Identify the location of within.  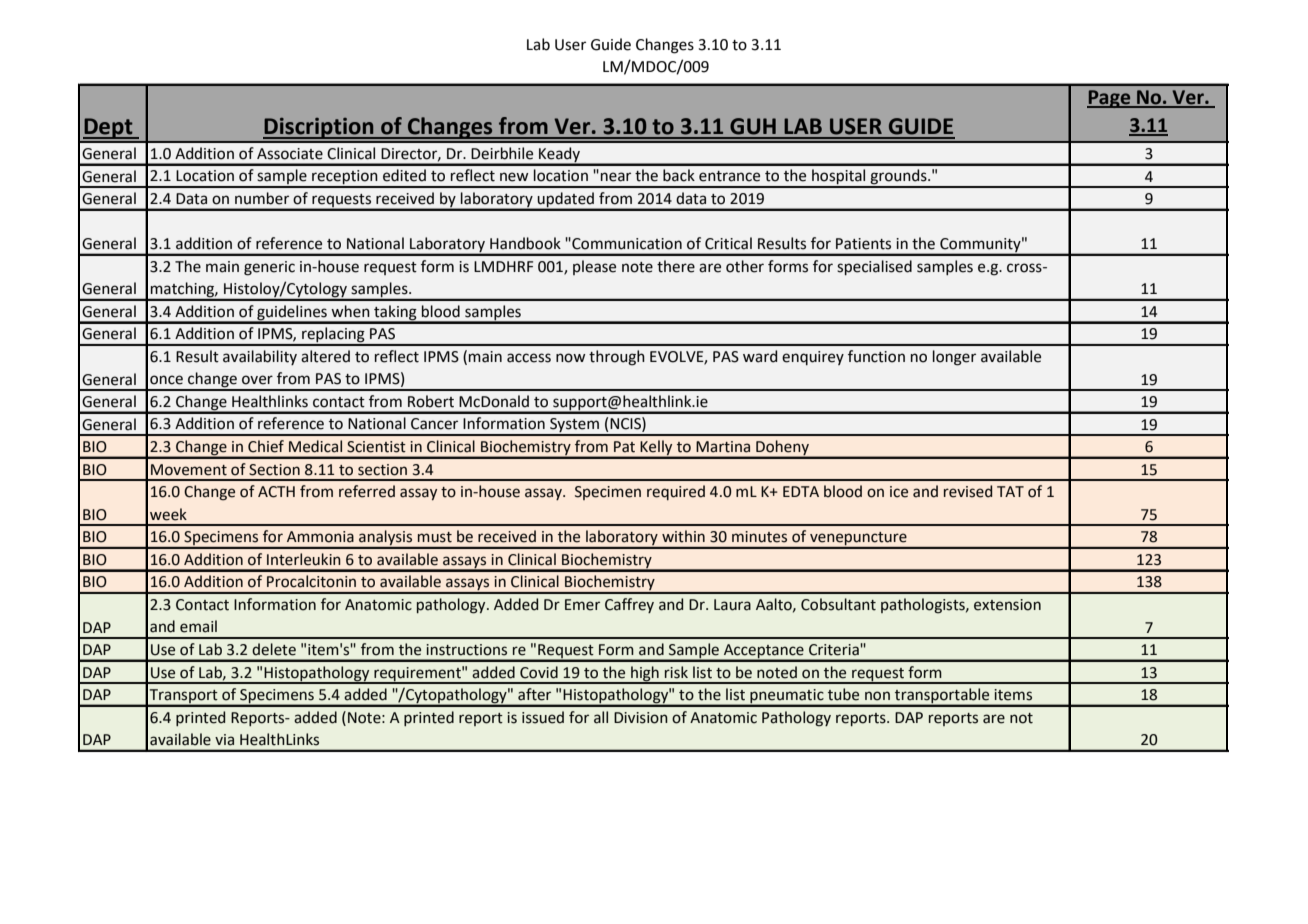
(683, 536).
